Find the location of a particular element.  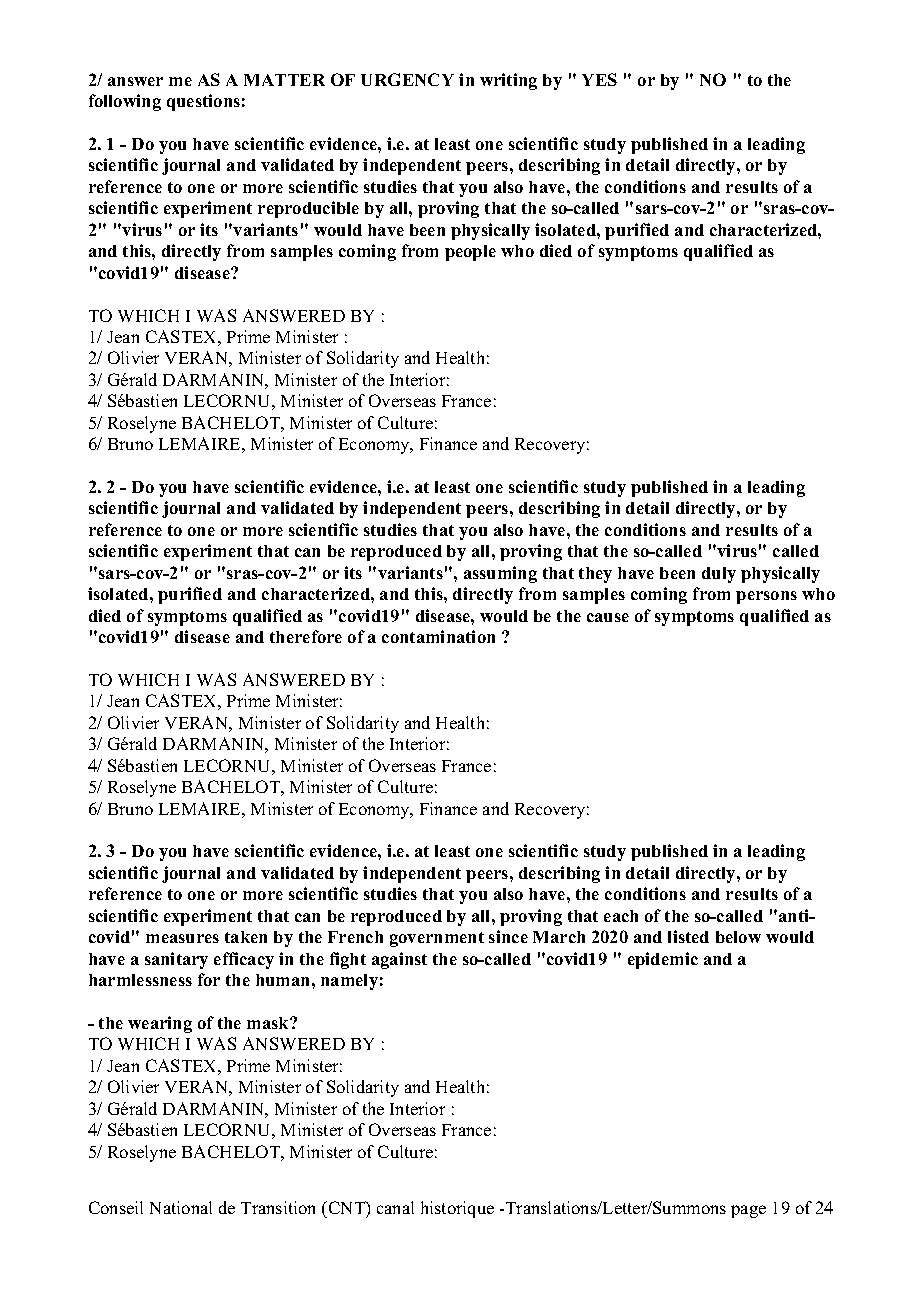

URGENCY is located at coordinates (407, 79).
